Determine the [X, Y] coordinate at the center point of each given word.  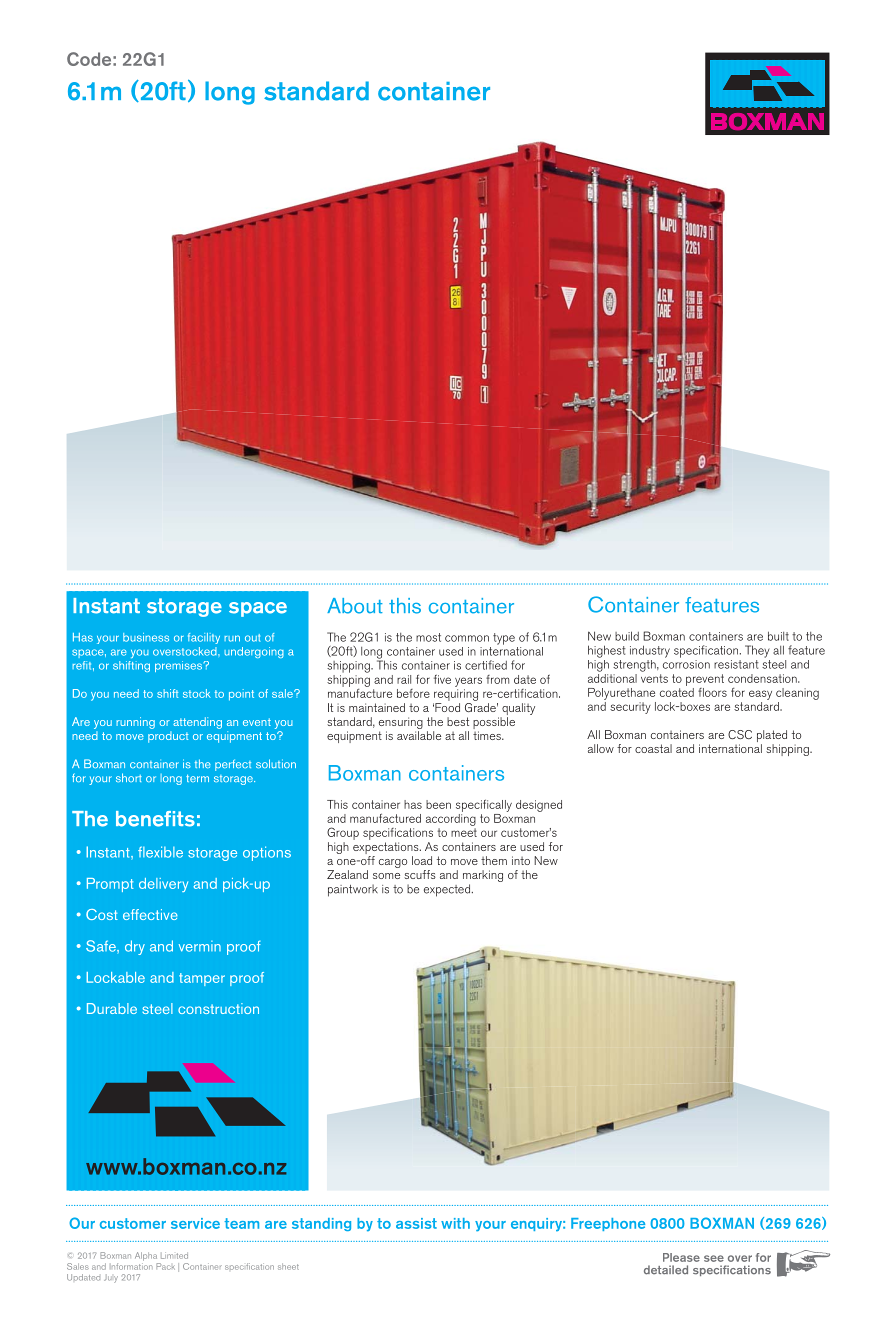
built [778, 636]
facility [204, 638]
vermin [200, 946]
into [521, 860]
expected [447, 890]
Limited [174, 1255]
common [467, 638]
